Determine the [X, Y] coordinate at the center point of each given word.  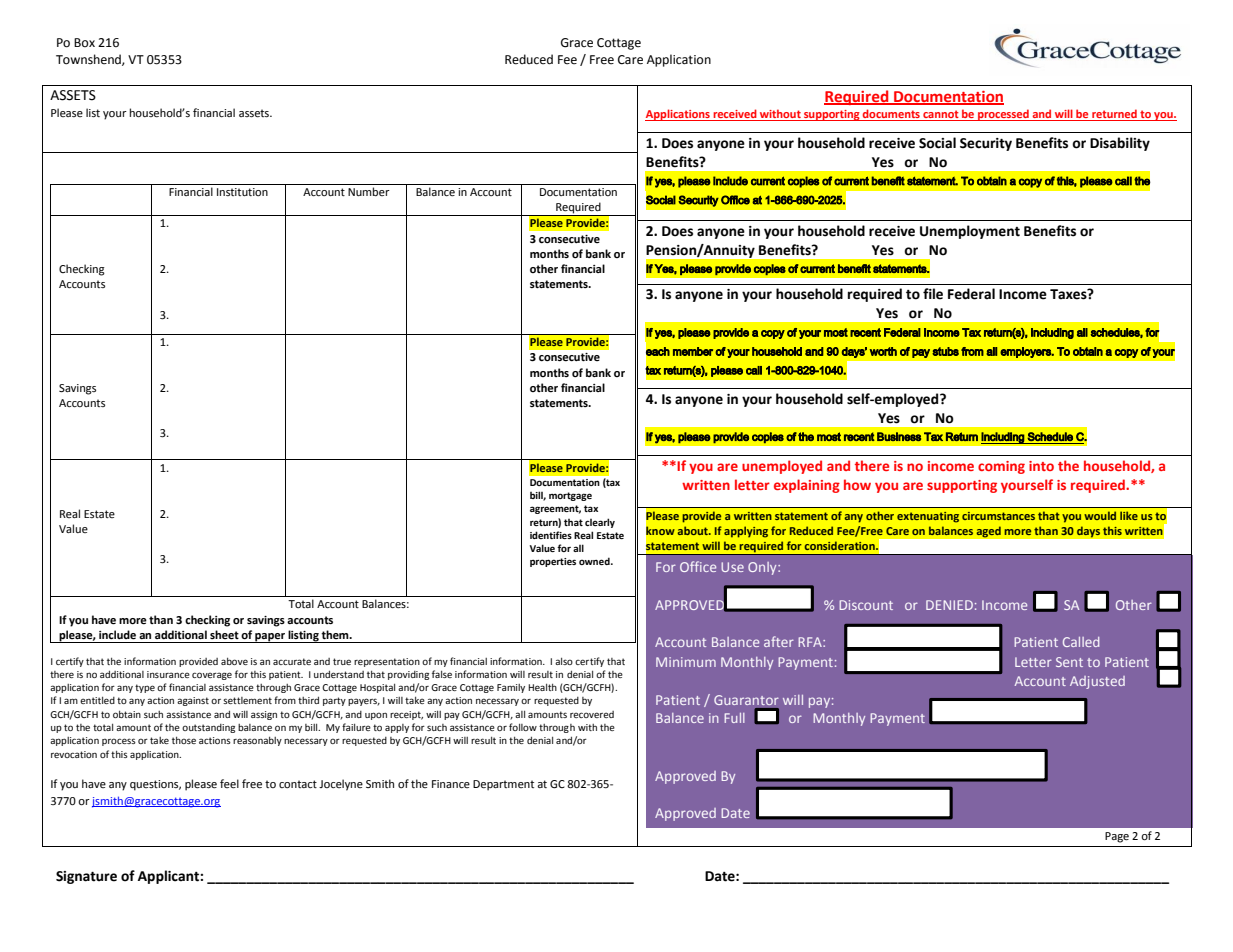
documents [891, 115]
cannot [941, 115]
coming [1001, 467]
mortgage [570, 496]
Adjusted [1097, 682]
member [693, 351]
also [564, 661]
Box [84, 42]
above [234, 661]
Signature [86, 877]
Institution [242, 192]
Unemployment [970, 232]
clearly [600, 523]
